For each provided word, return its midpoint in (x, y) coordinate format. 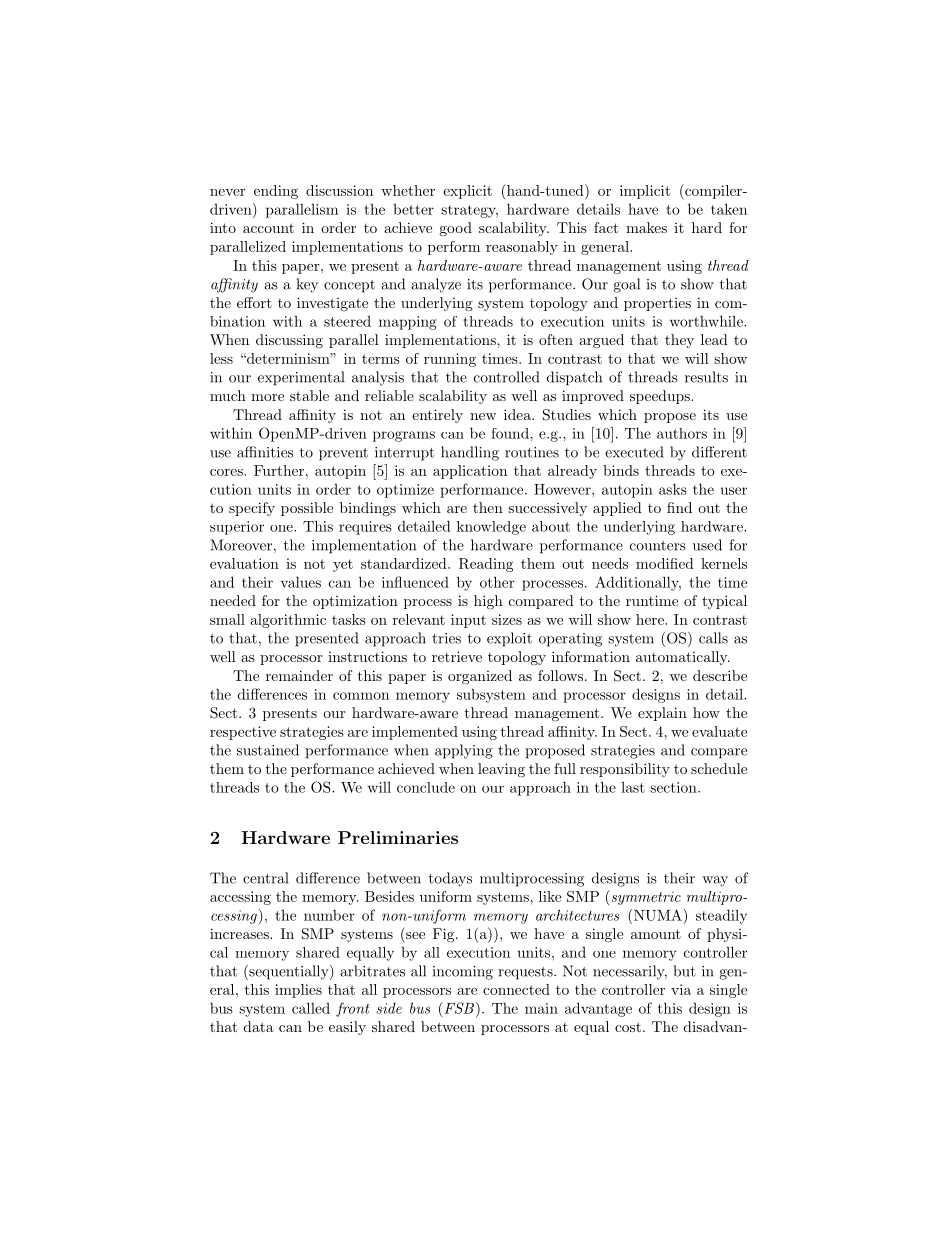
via (681, 989)
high (488, 602)
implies (298, 991)
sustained (268, 750)
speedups (661, 397)
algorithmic (288, 621)
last (633, 787)
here (651, 619)
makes (646, 227)
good (455, 229)
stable (309, 395)
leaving (501, 770)
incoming (463, 973)
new (483, 416)
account (268, 228)
